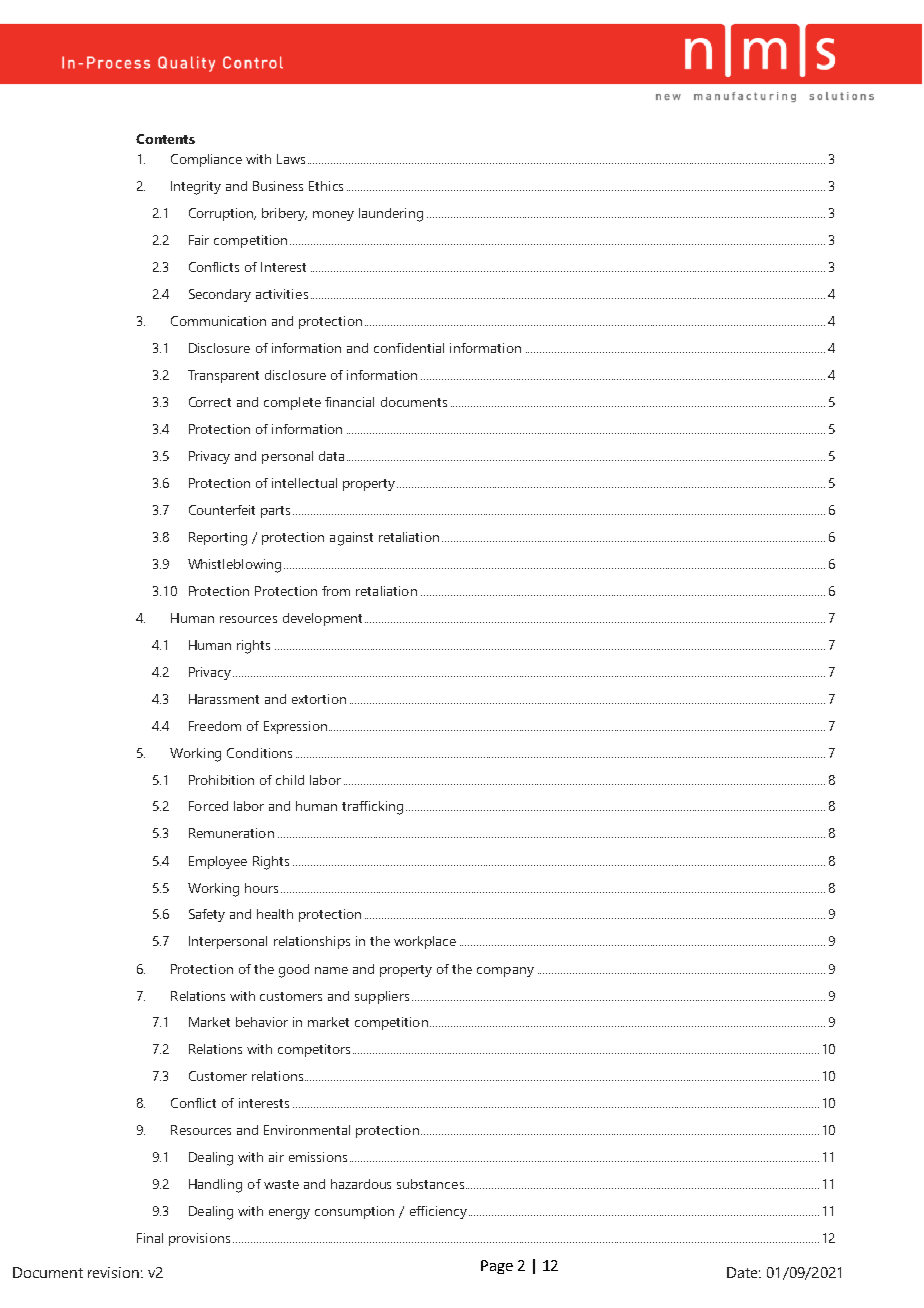 The image size is (924, 1308). Describe the element at coordinates (497, 1267) in the screenshot. I see `Page` at that location.
